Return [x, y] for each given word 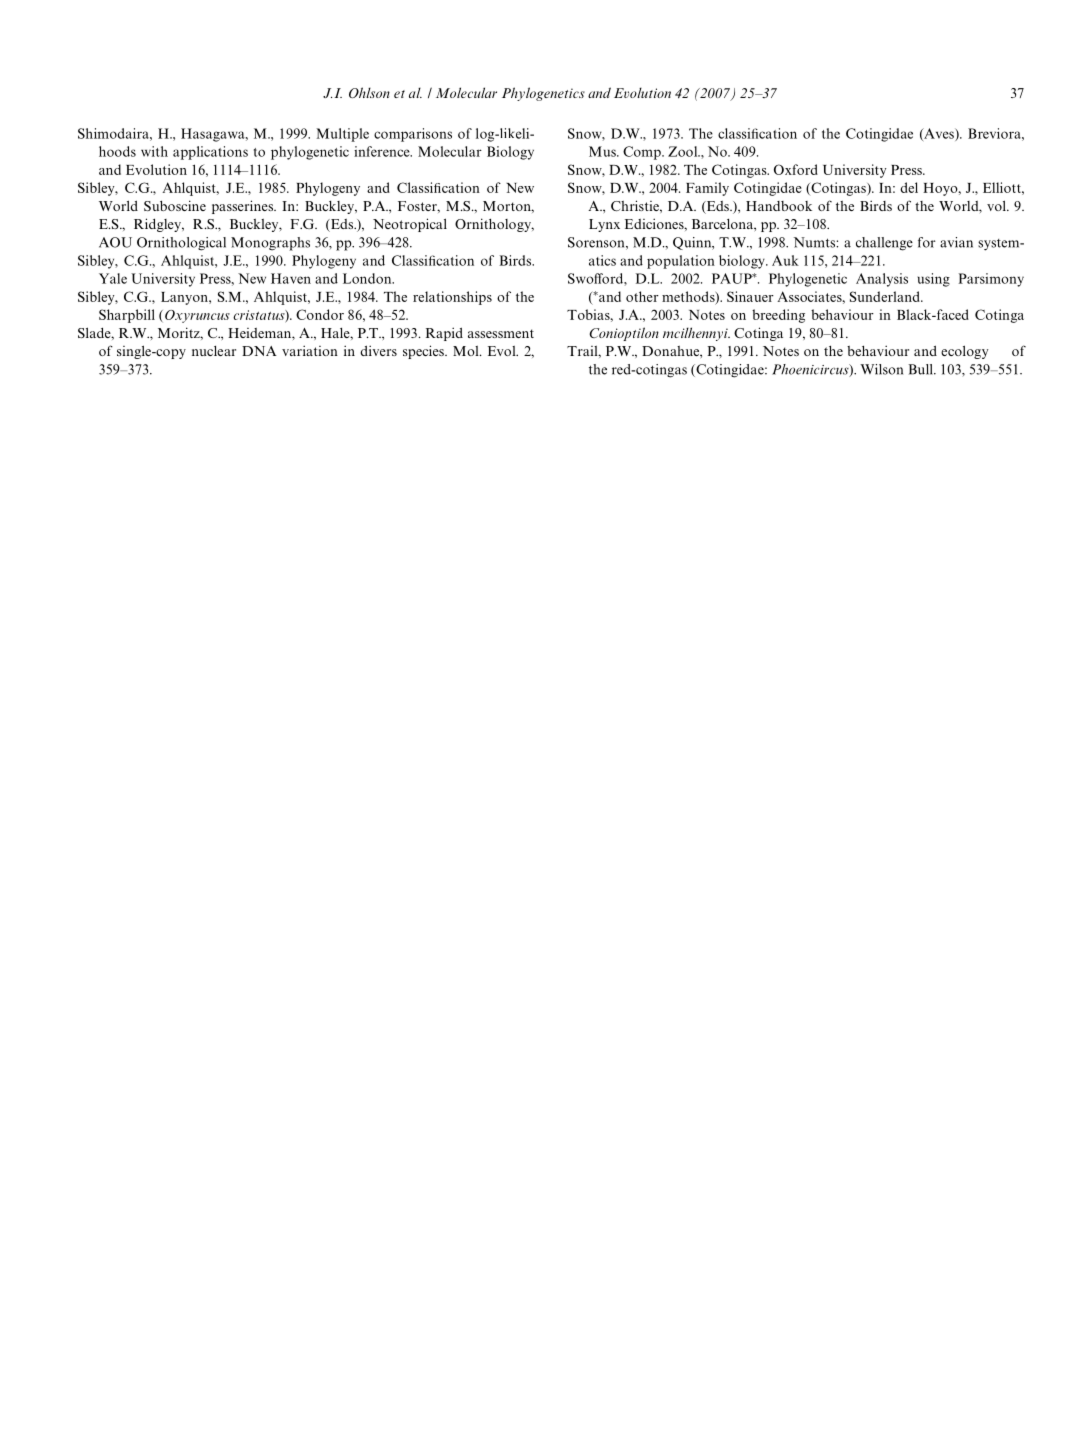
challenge [884, 244]
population [681, 262]
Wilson [881, 369]
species [424, 352]
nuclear [214, 351]
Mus [603, 151]
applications [210, 153]
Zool [684, 151]
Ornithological [181, 244]
